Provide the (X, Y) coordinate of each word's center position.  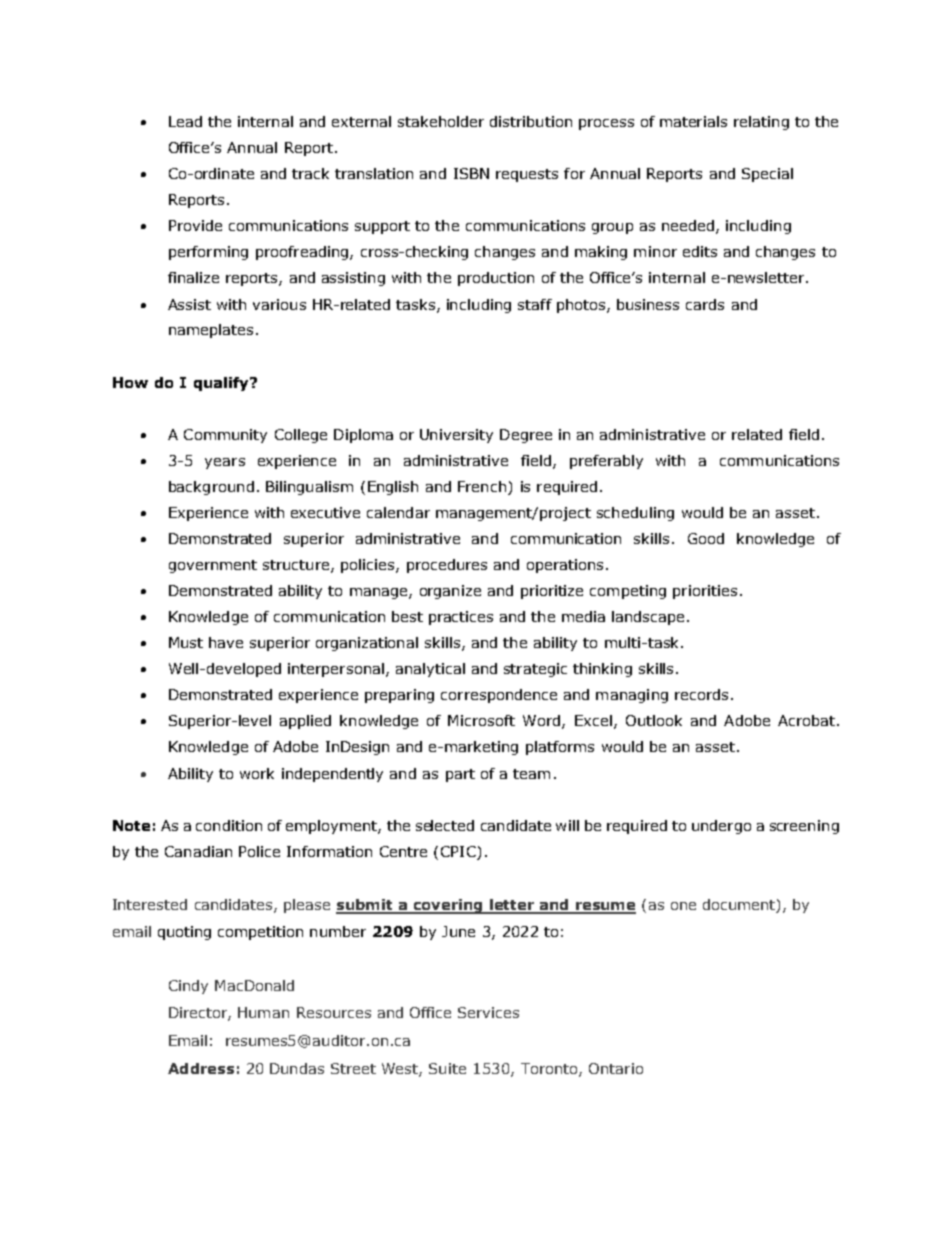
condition (229, 825)
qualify (223, 384)
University (456, 436)
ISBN (471, 173)
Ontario (616, 1068)
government (213, 566)
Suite (447, 1068)
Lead (185, 121)
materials (693, 121)
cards (705, 304)
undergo (721, 827)
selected (445, 825)
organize (450, 592)
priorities (705, 592)
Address (201, 1068)
